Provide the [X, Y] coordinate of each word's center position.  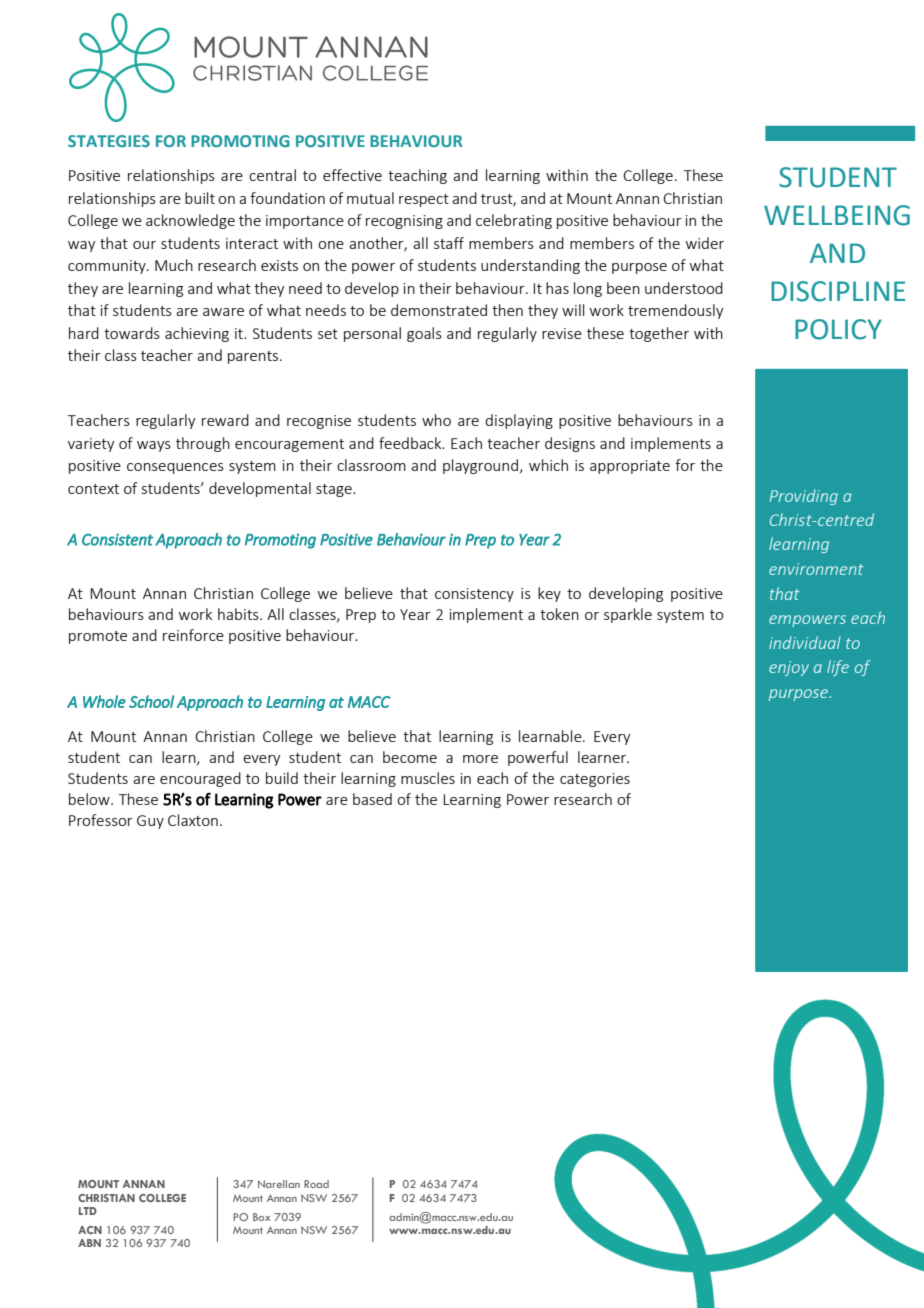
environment [816, 569]
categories [595, 780]
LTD [88, 1211]
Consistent [117, 539]
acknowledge [190, 221]
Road [316, 1184]
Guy [150, 822]
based [372, 799]
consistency [474, 595]
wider [705, 243]
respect [424, 200]
